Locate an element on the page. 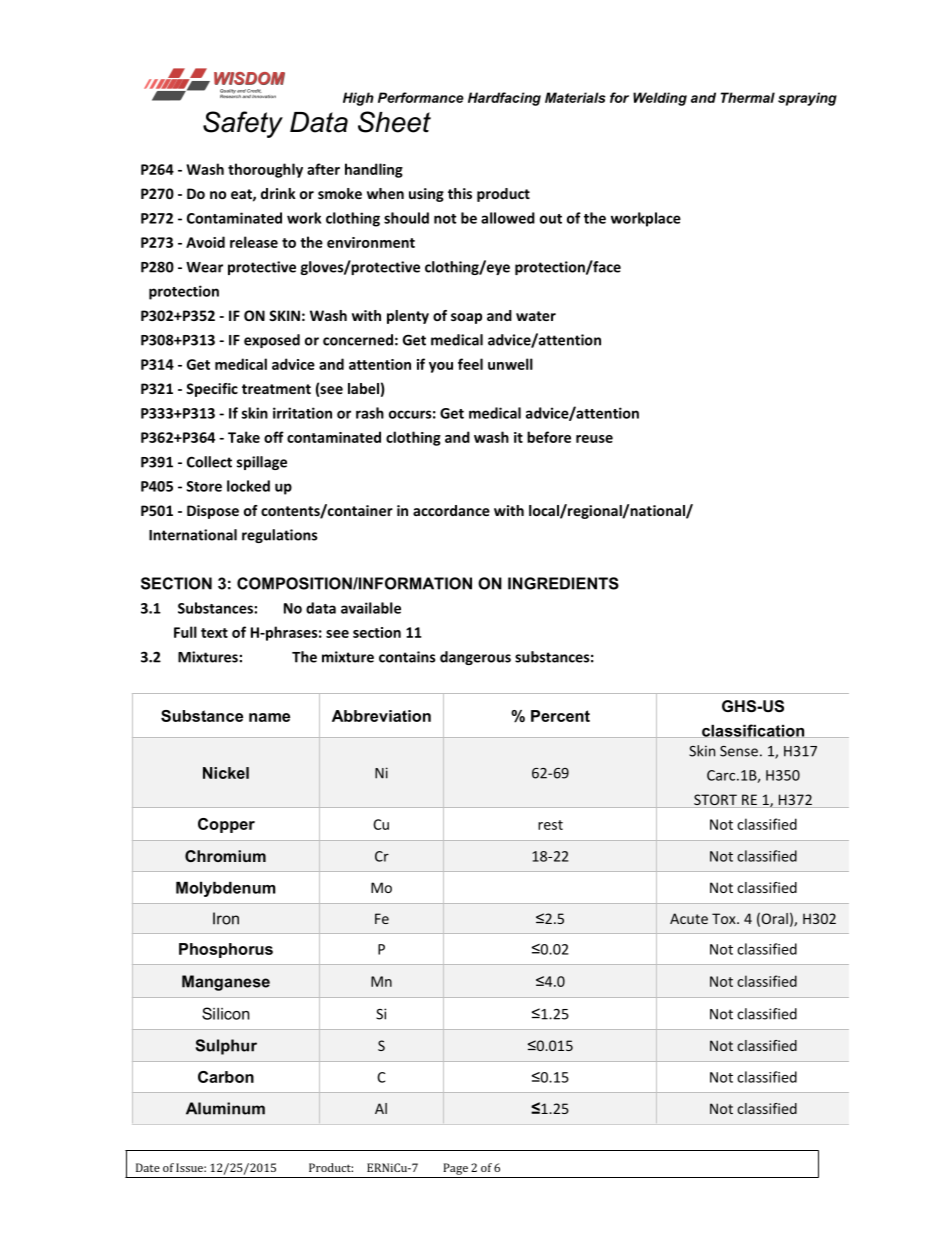  reuse is located at coordinates (594, 439).
